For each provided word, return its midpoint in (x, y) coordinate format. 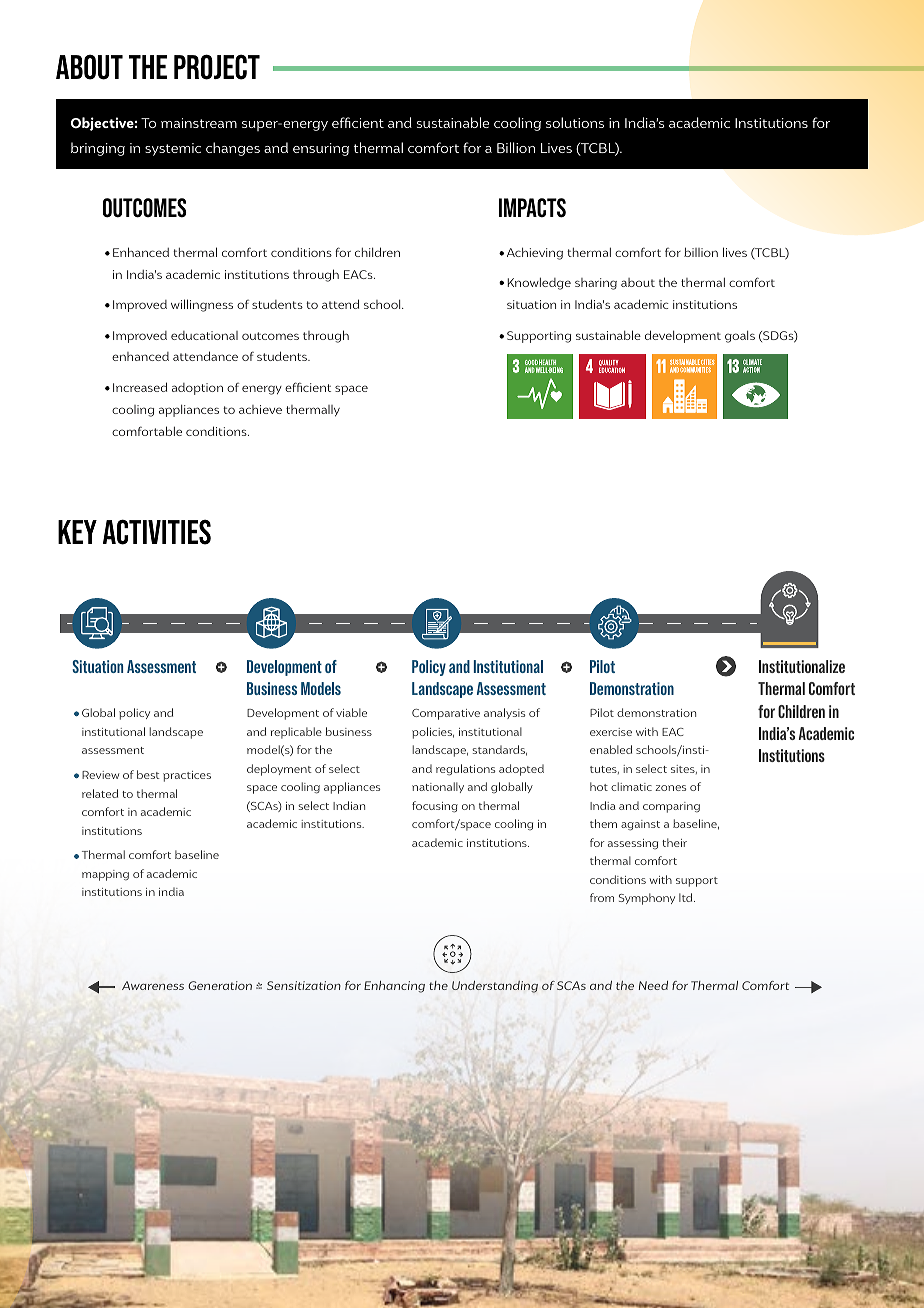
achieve (260, 409)
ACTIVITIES (157, 532)
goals (740, 336)
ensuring (321, 149)
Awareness (153, 985)
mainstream (199, 123)
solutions (575, 122)
